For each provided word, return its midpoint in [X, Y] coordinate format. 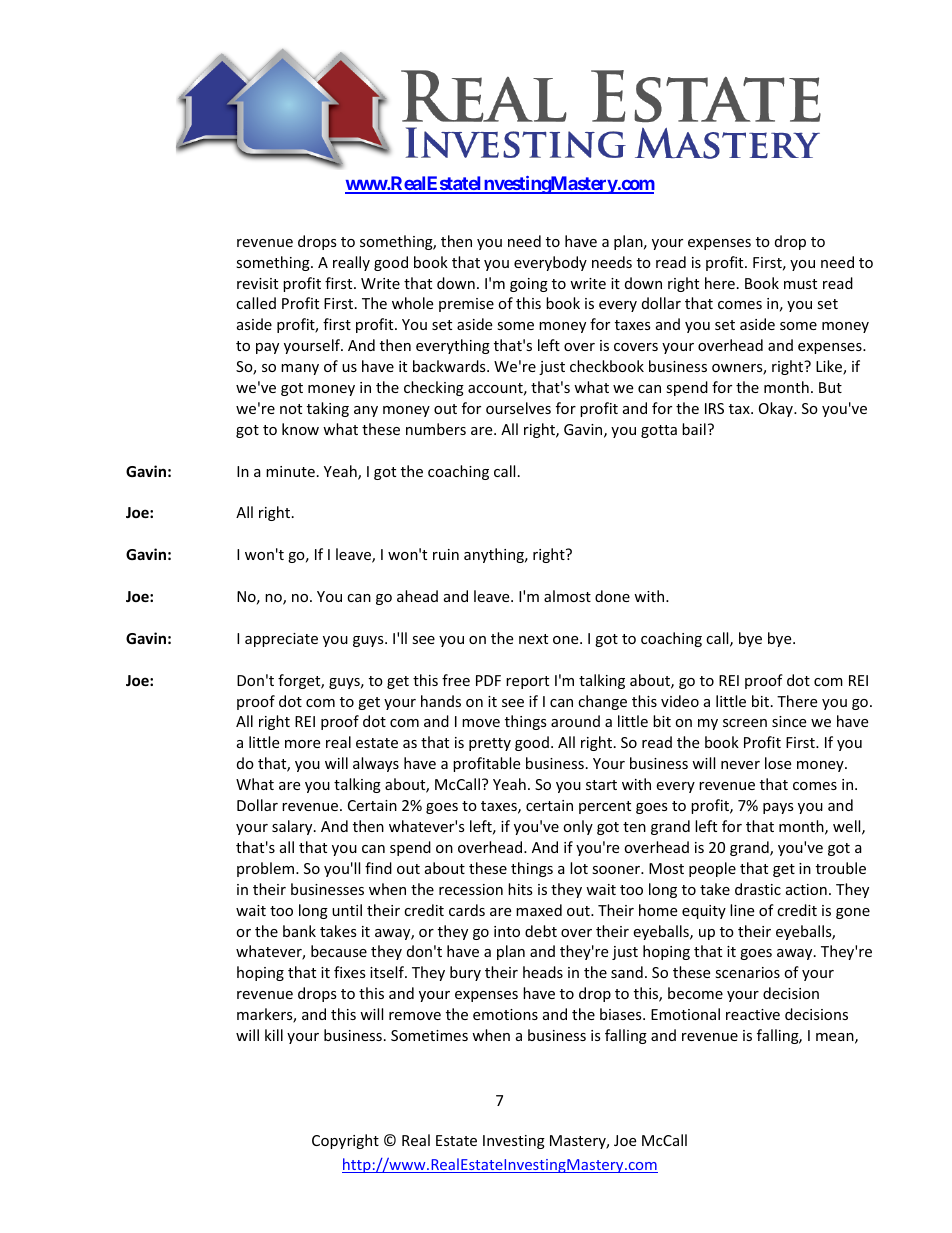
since [789, 721]
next [533, 639]
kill [274, 1035]
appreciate [281, 640]
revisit [257, 283]
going [529, 285]
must [800, 284]
